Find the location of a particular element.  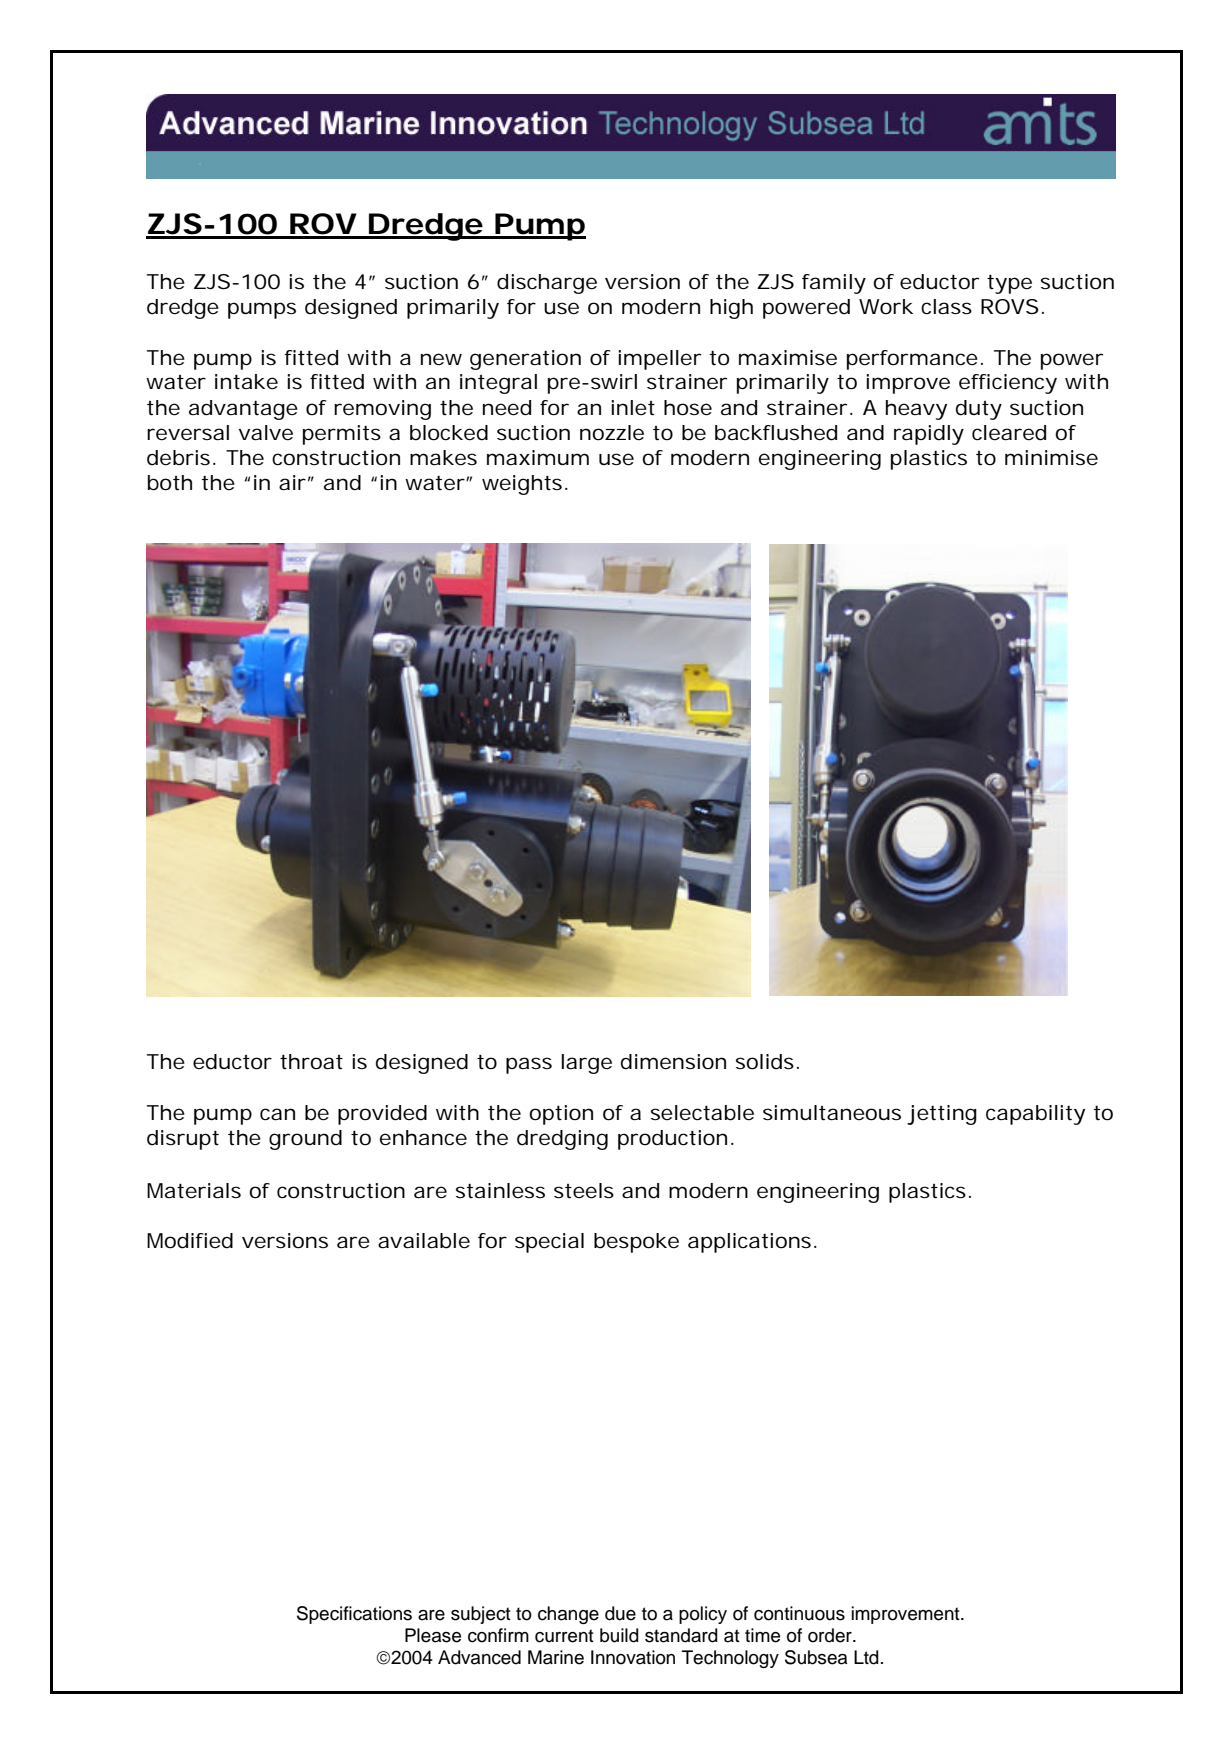

advantage is located at coordinates (243, 410).
